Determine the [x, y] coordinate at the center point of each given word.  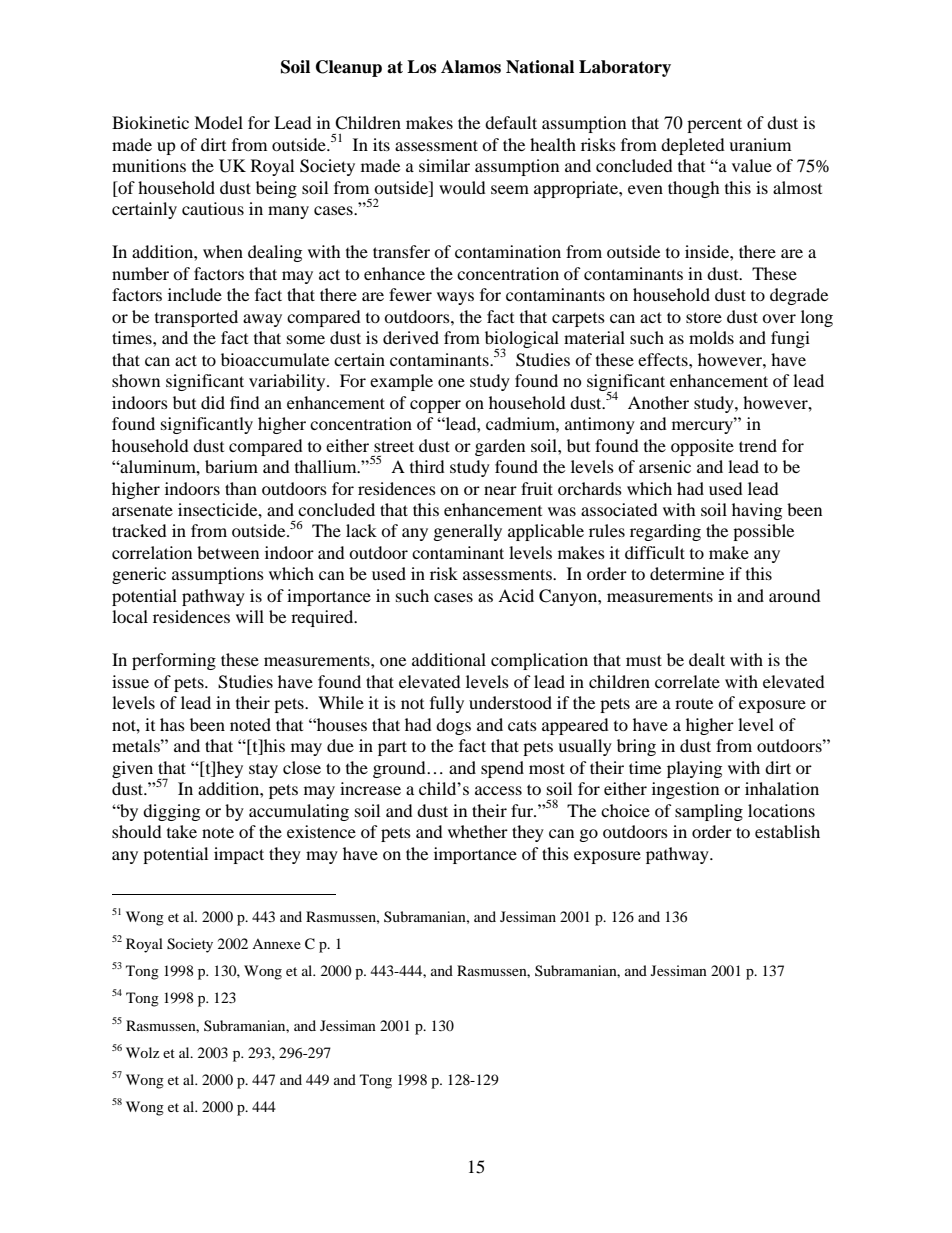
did [213, 402]
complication [539, 661]
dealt [707, 659]
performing [174, 661]
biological [522, 341]
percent [714, 125]
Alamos [471, 67]
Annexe [276, 944]
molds [711, 337]
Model [218, 122]
